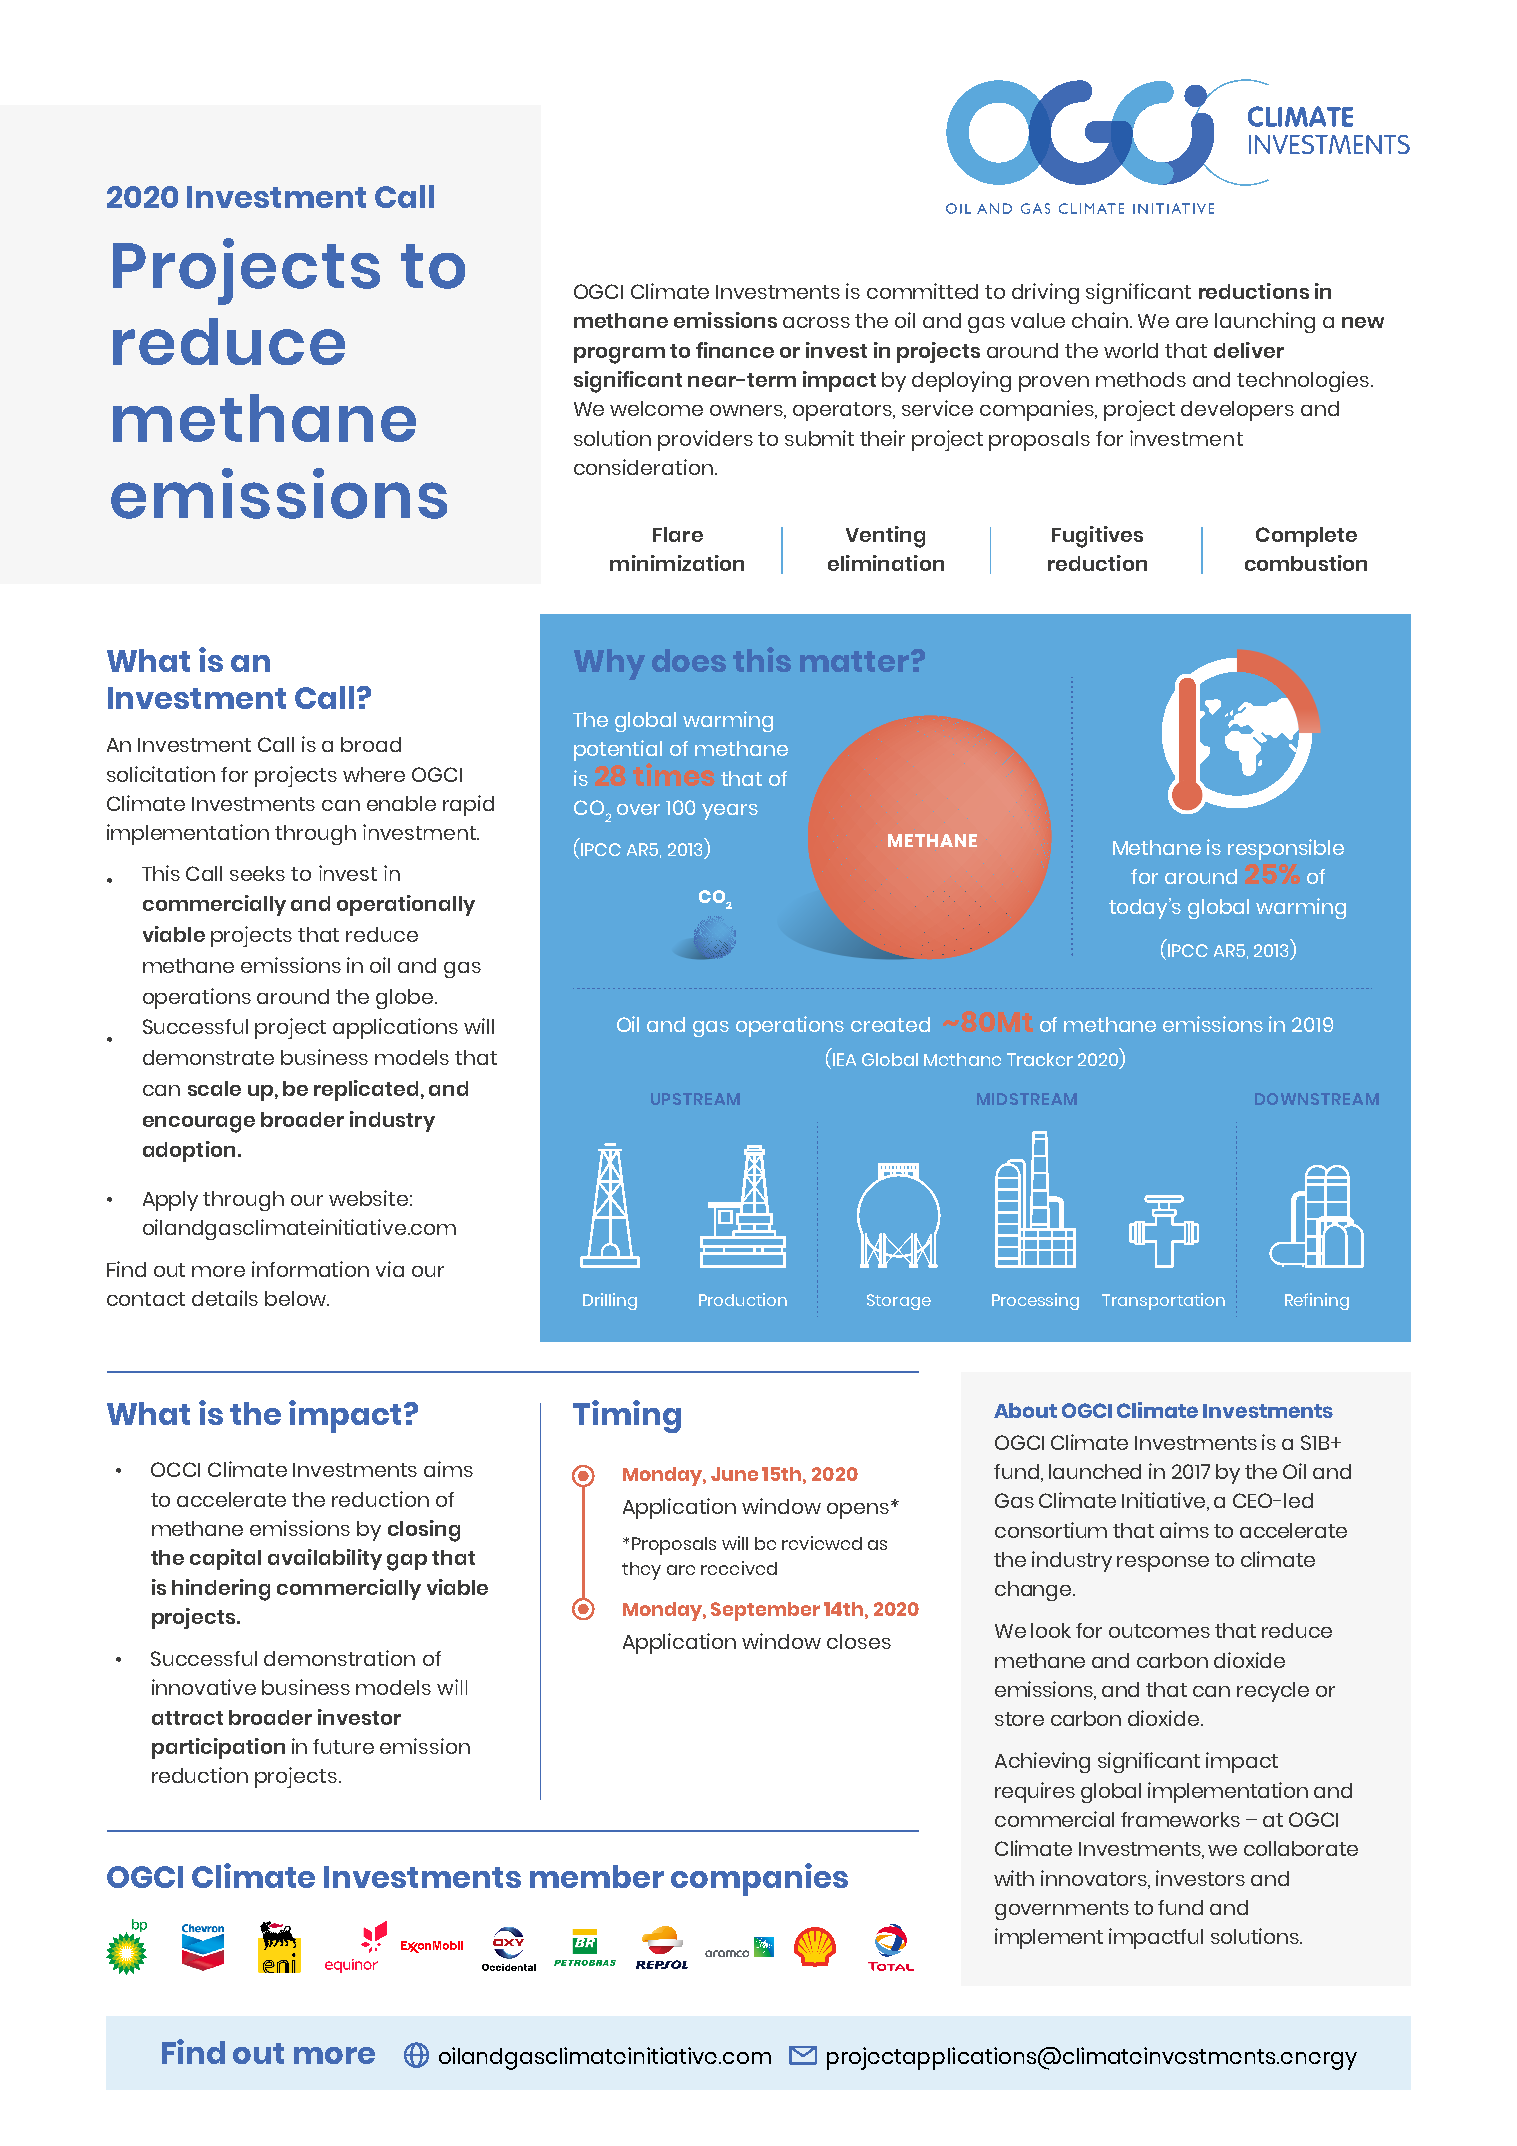 This screenshot has width=1517, height=2146. What do you see at coordinates (743, 1299) in the screenshot?
I see `Production` at bounding box center [743, 1299].
